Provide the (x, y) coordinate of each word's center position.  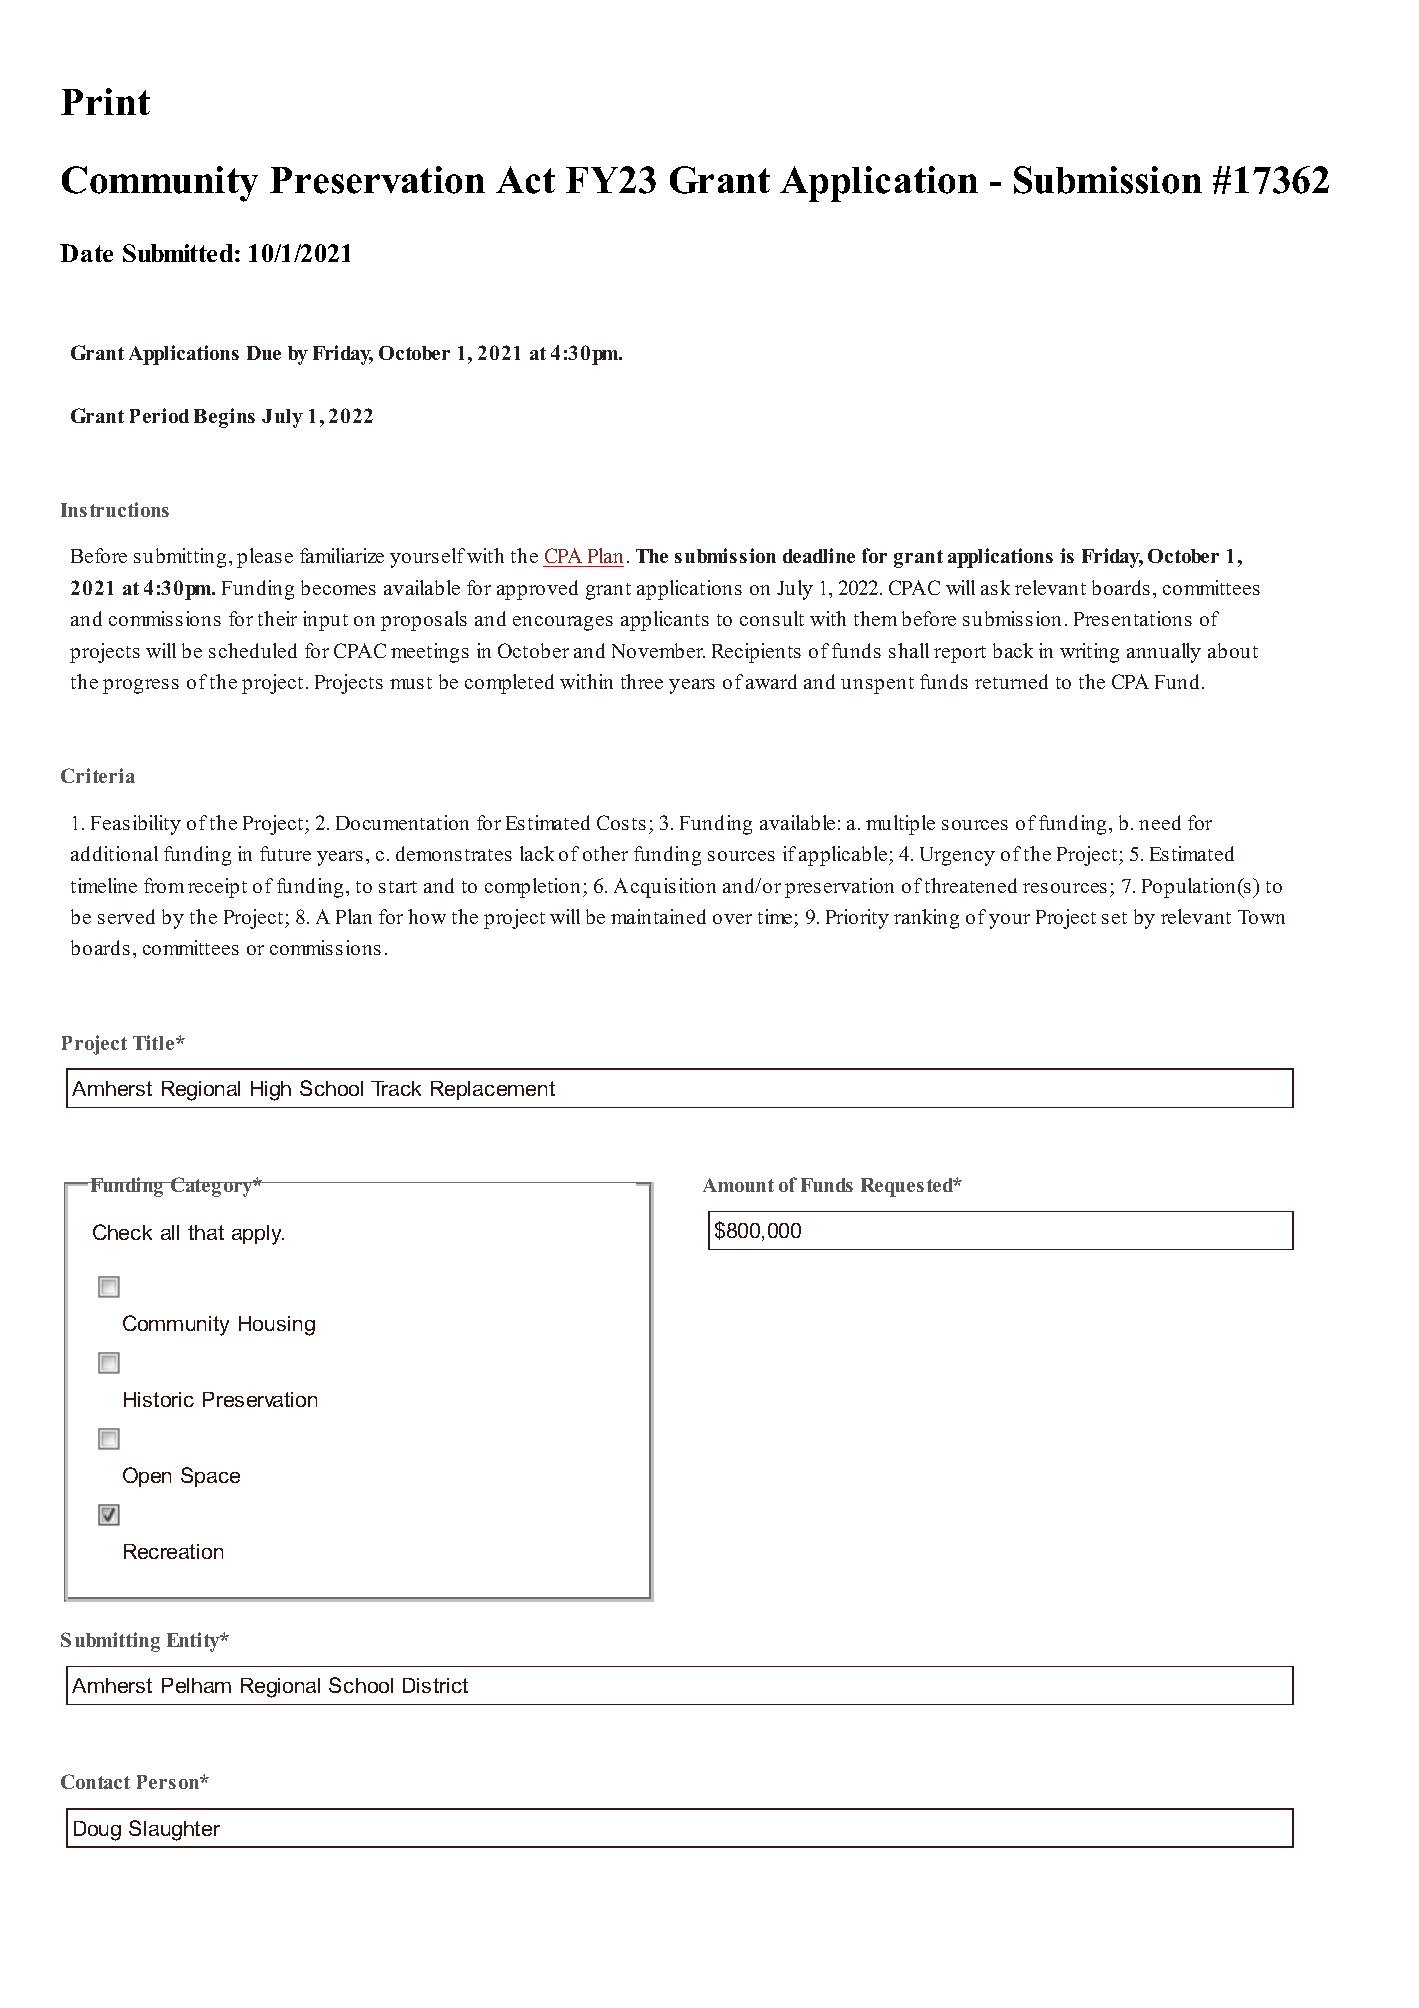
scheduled (253, 650)
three (642, 681)
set (1114, 918)
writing (1089, 653)
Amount (738, 1185)
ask (995, 587)
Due (264, 353)
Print (105, 101)
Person (169, 1782)
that (206, 1232)
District (435, 1685)
